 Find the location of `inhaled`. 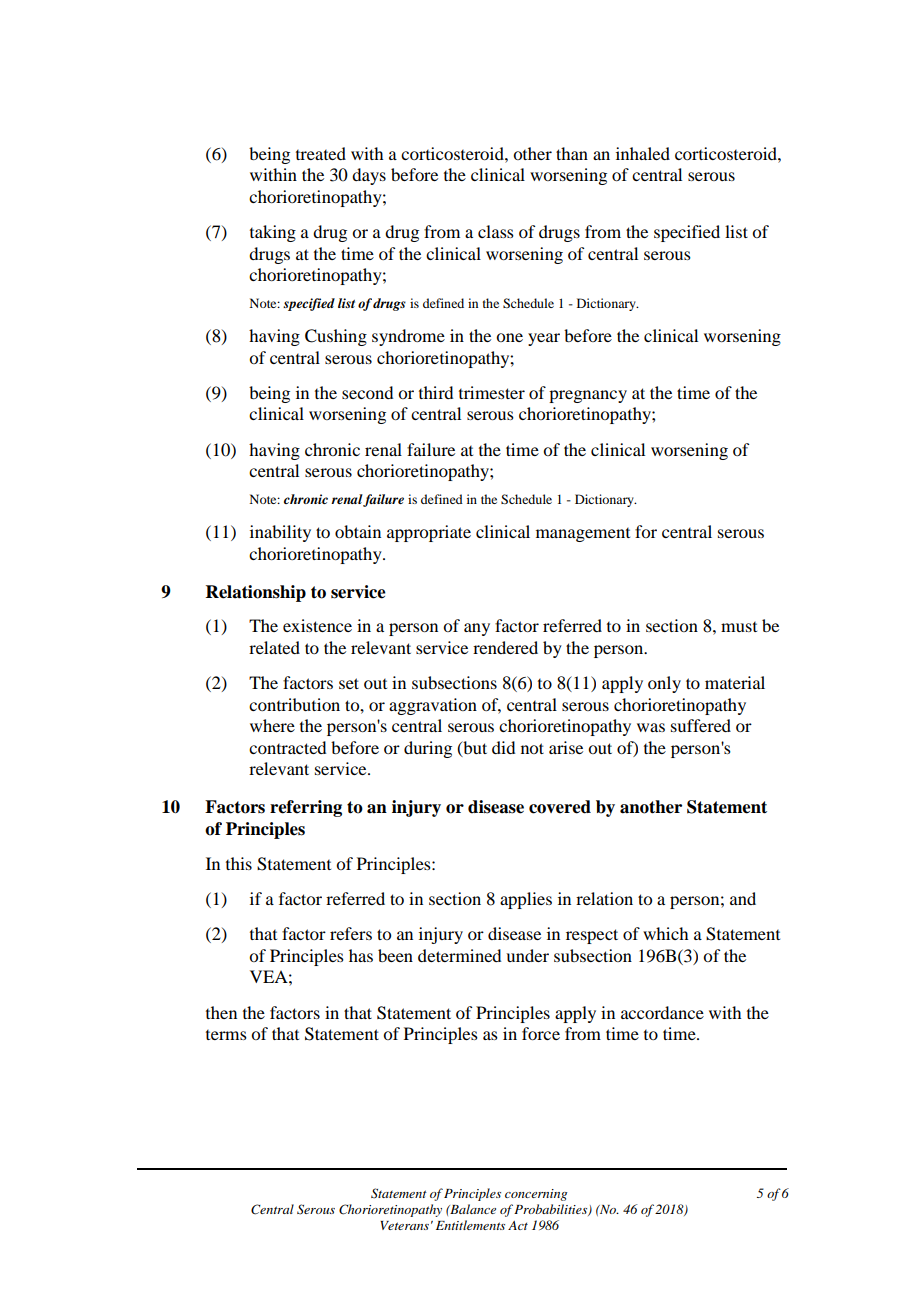

inhaled is located at coordinates (643, 153).
